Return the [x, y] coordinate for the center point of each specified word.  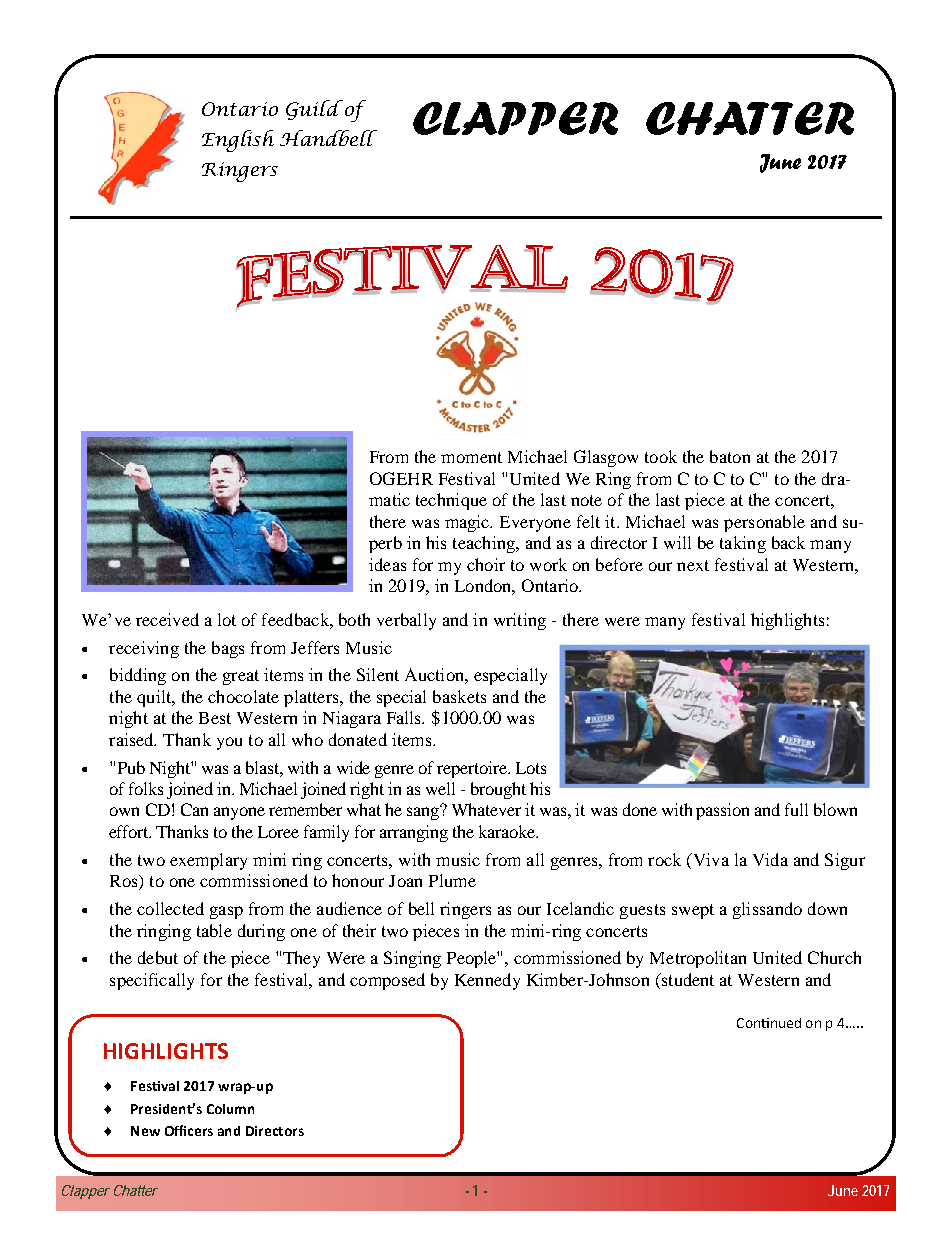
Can [194, 809]
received [167, 619]
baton [730, 456]
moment [471, 457]
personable [764, 523]
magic [468, 523]
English [238, 141]
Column [230, 1109]
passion [722, 811]
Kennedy [487, 981]
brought [498, 790]
